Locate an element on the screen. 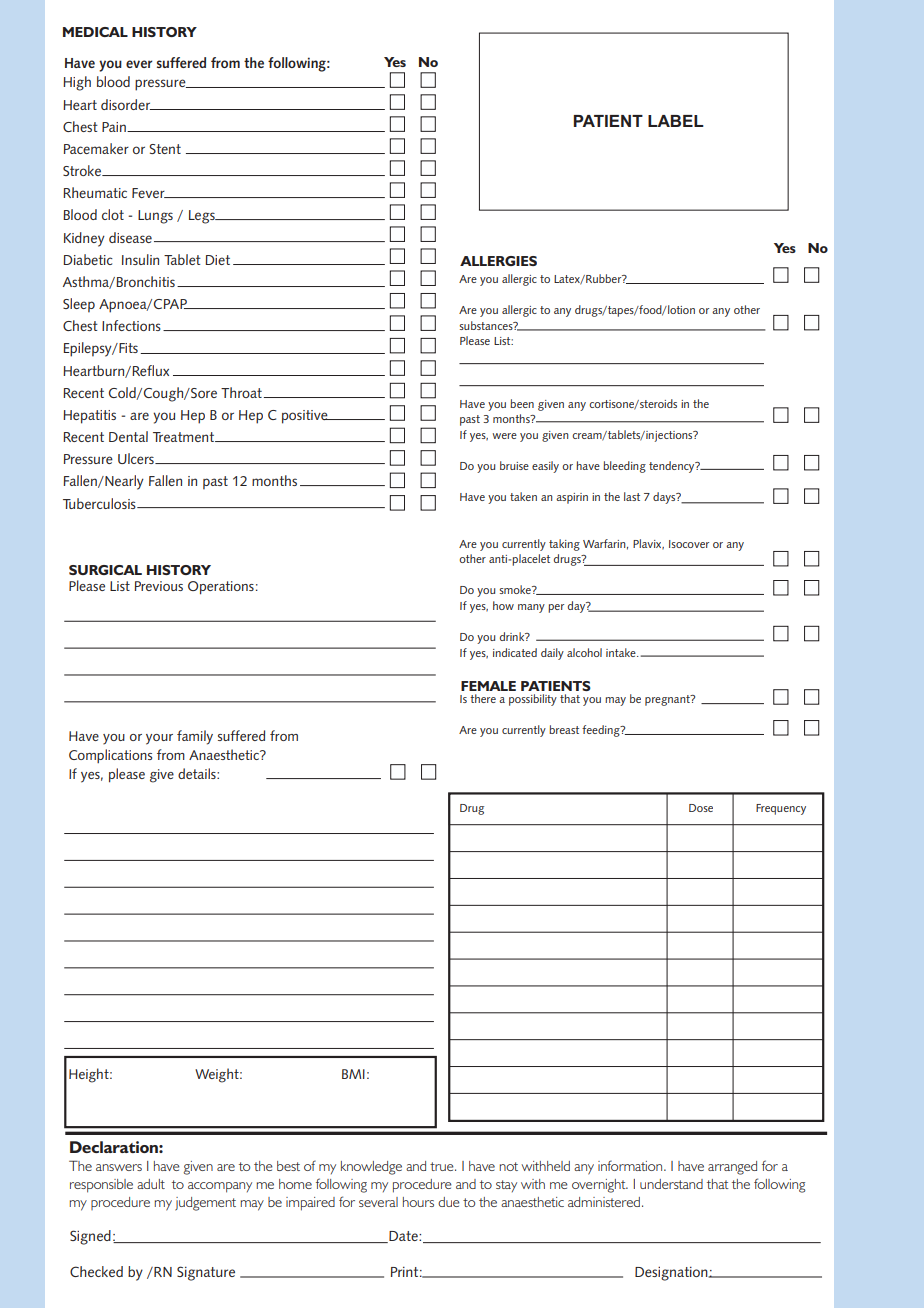 This screenshot has width=924, height=1308. Designation is located at coordinates (672, 1274).
